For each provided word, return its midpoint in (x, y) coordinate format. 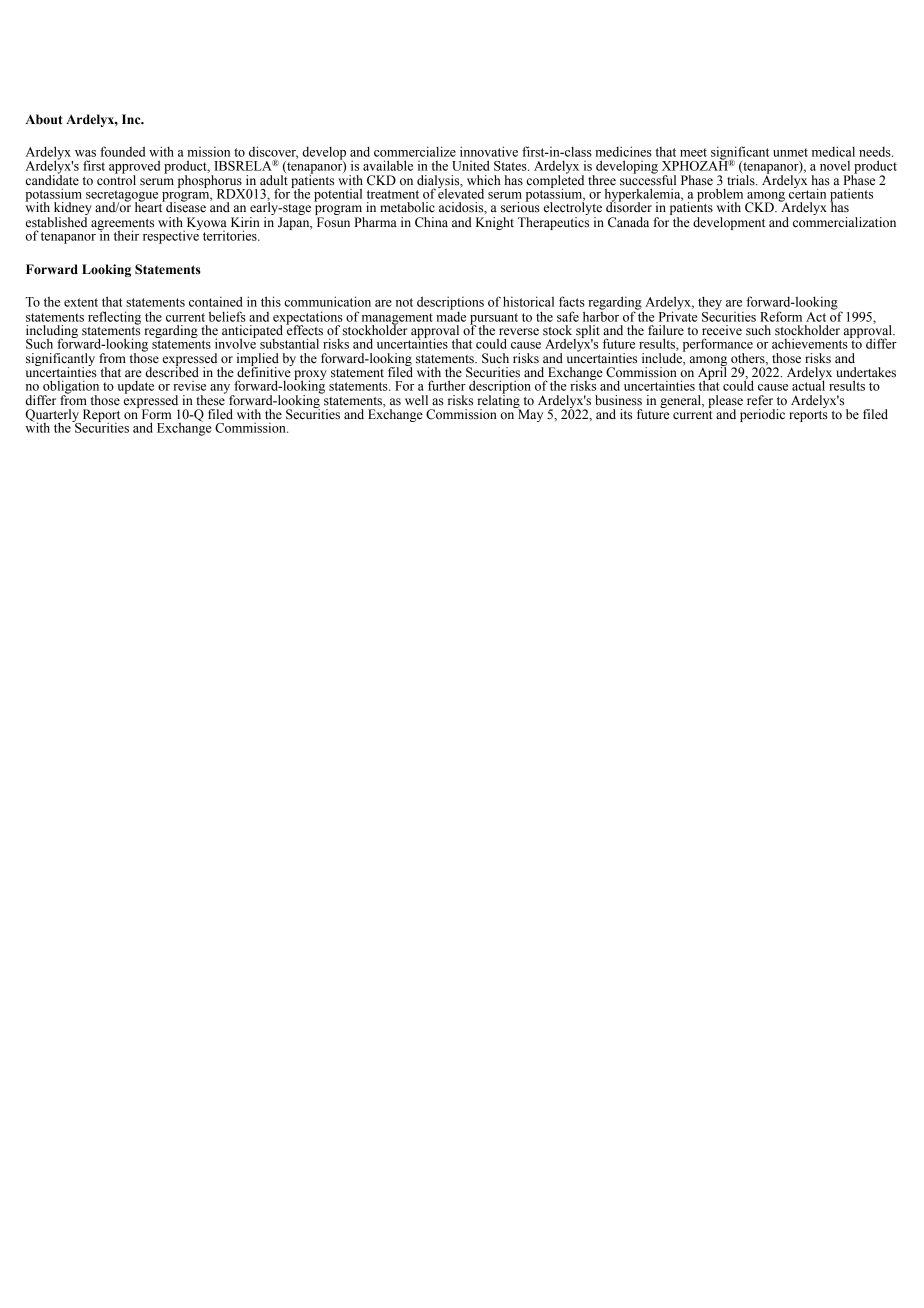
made (451, 315)
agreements (122, 225)
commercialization (844, 222)
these (211, 399)
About (44, 119)
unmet (790, 152)
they (710, 303)
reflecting (114, 318)
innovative (489, 151)
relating (499, 402)
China (431, 222)
